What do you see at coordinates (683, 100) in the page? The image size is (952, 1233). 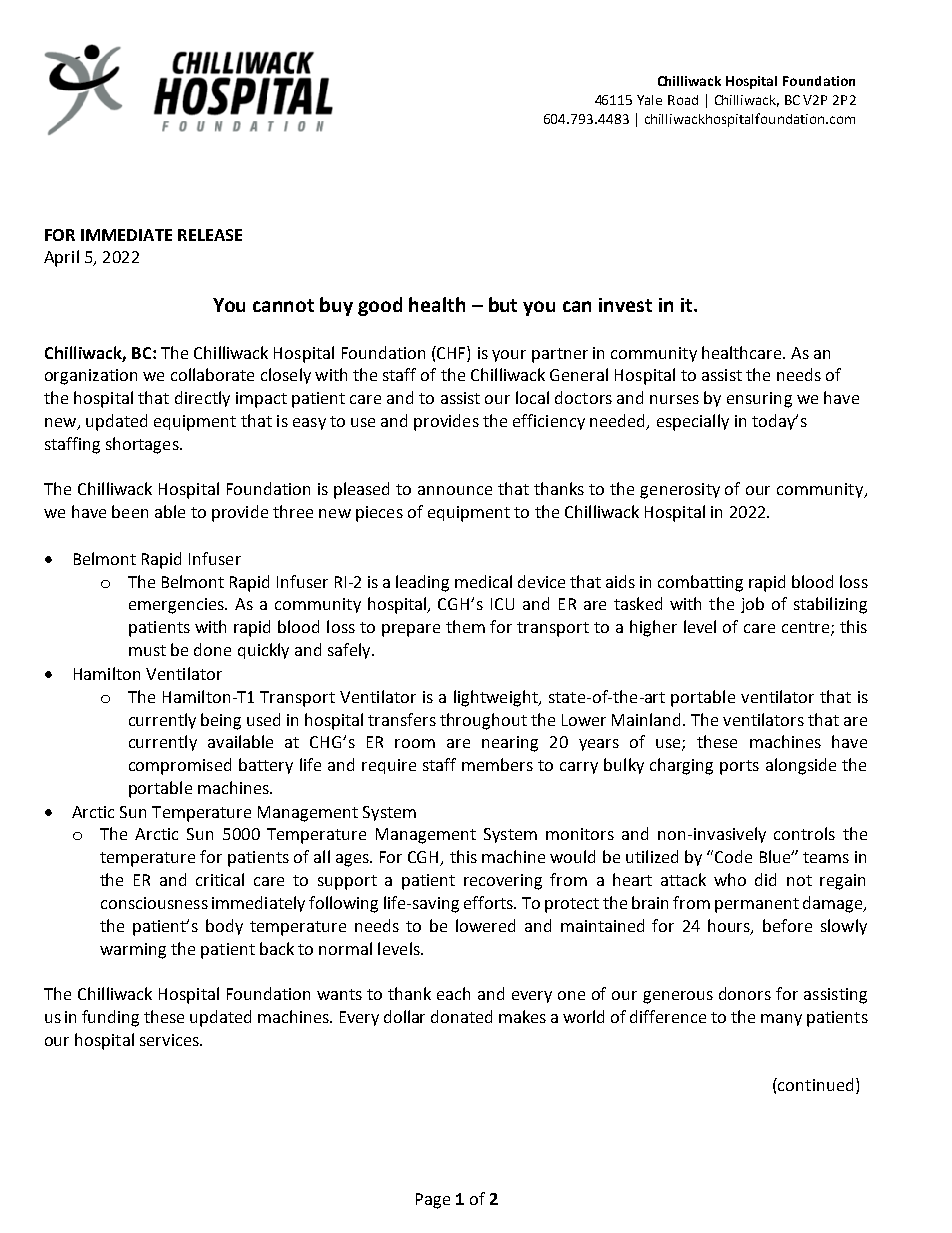 I see `Road` at bounding box center [683, 100].
